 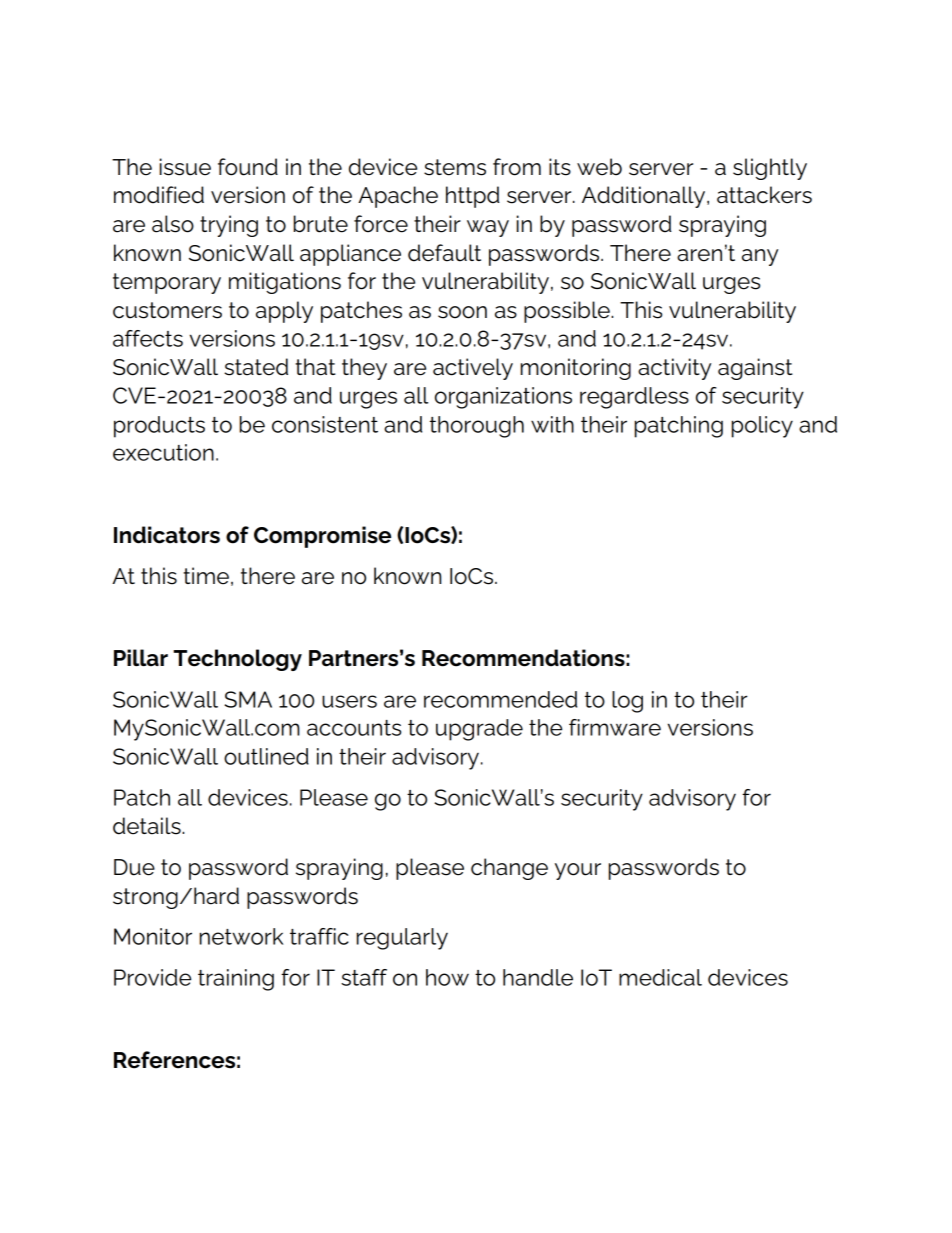 I want to click on recommended, so click(x=500, y=699).
